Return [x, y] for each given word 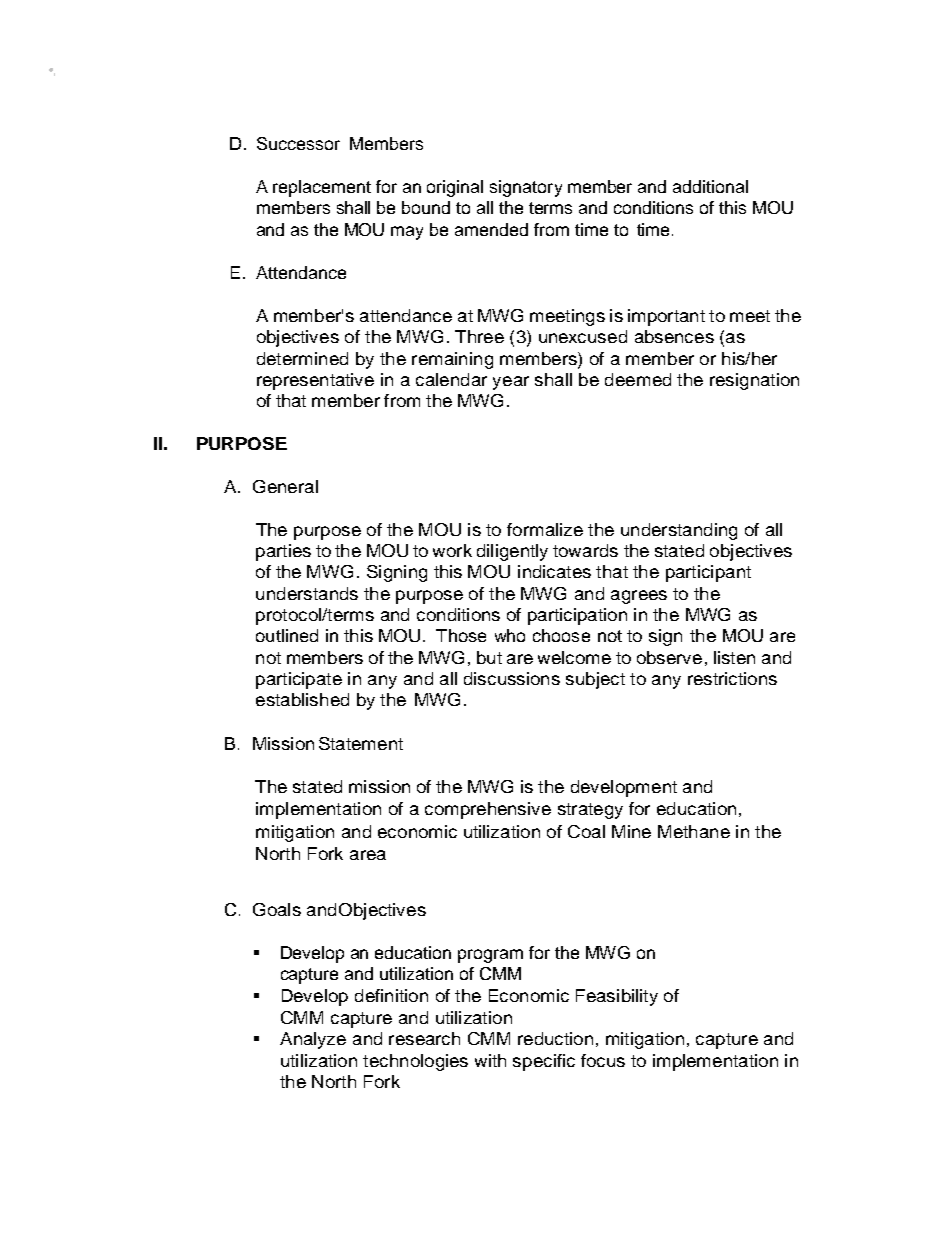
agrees [639, 597]
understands [307, 593]
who [510, 635]
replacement [322, 188]
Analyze [313, 1040]
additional [710, 186]
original [455, 188]
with [490, 1060]
